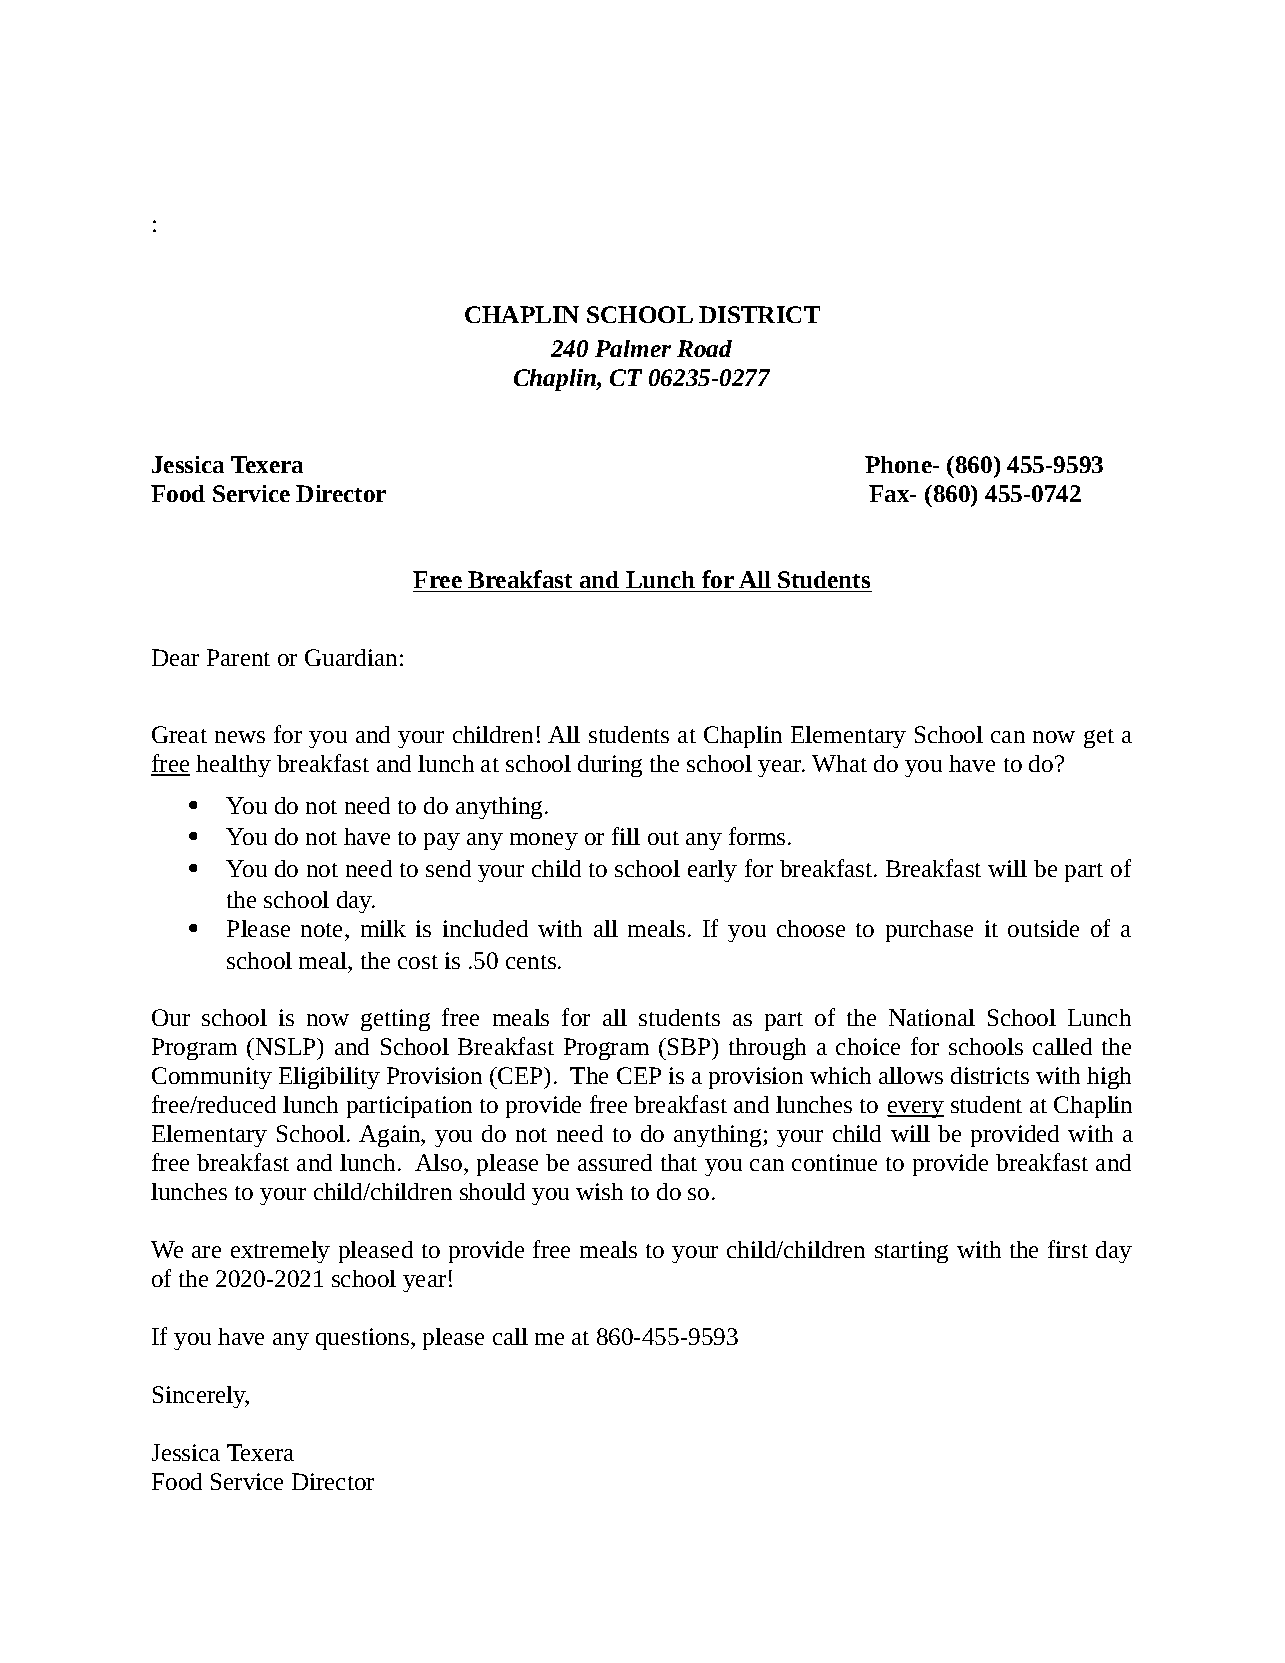 The width and height of the screenshot is (1285, 1663). I want to click on Road, so click(704, 348).
